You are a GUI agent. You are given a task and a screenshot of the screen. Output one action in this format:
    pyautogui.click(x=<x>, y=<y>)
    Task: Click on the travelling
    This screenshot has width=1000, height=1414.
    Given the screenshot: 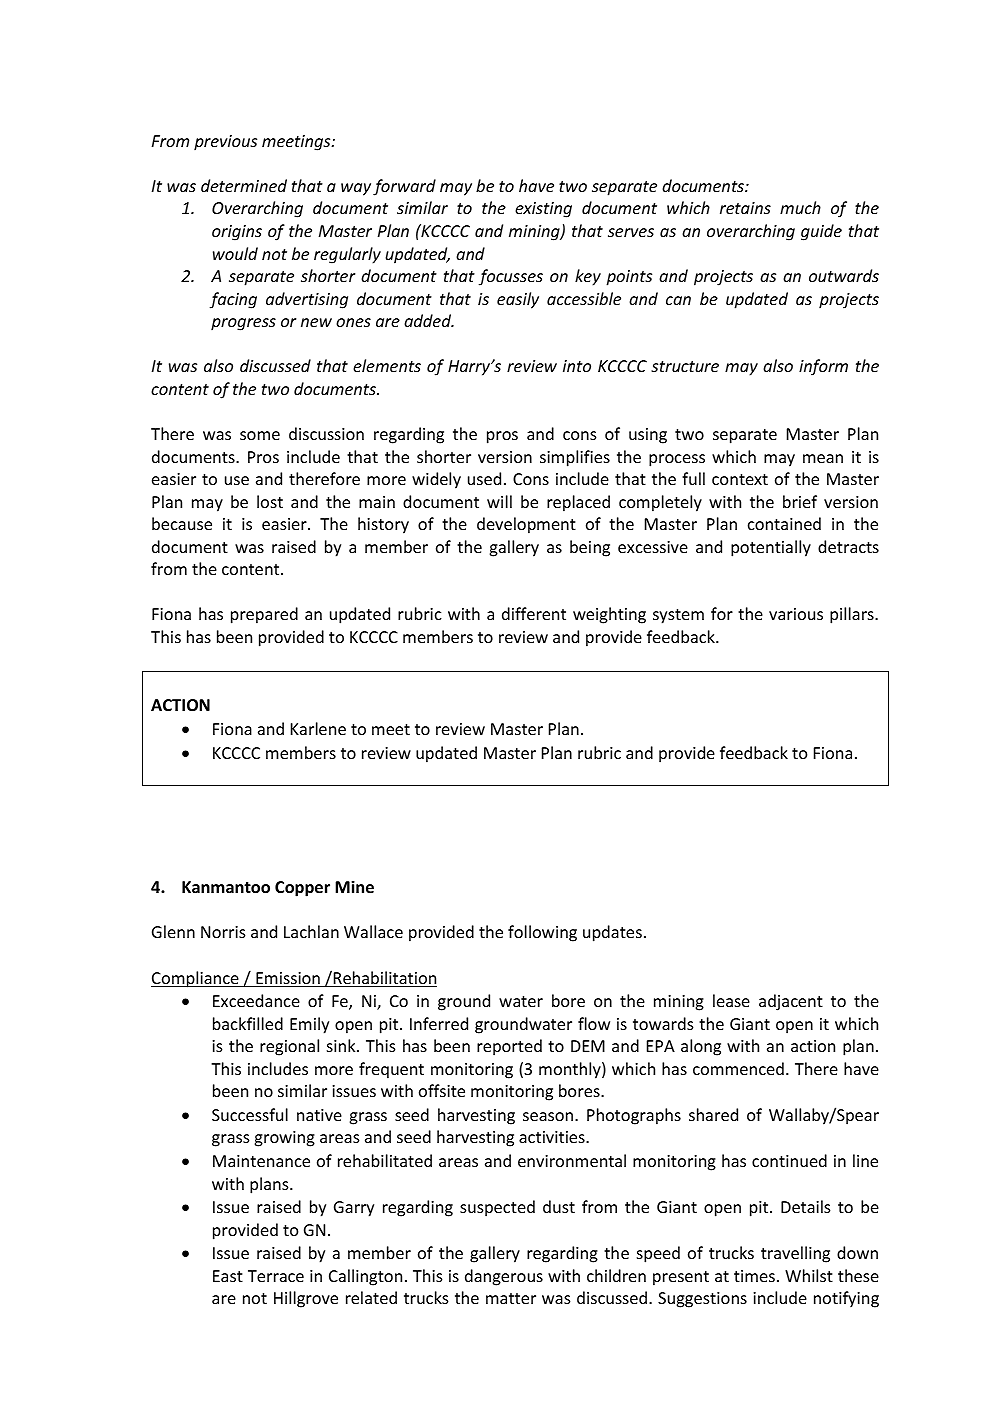 What is the action you would take?
    pyautogui.click(x=795, y=1254)
